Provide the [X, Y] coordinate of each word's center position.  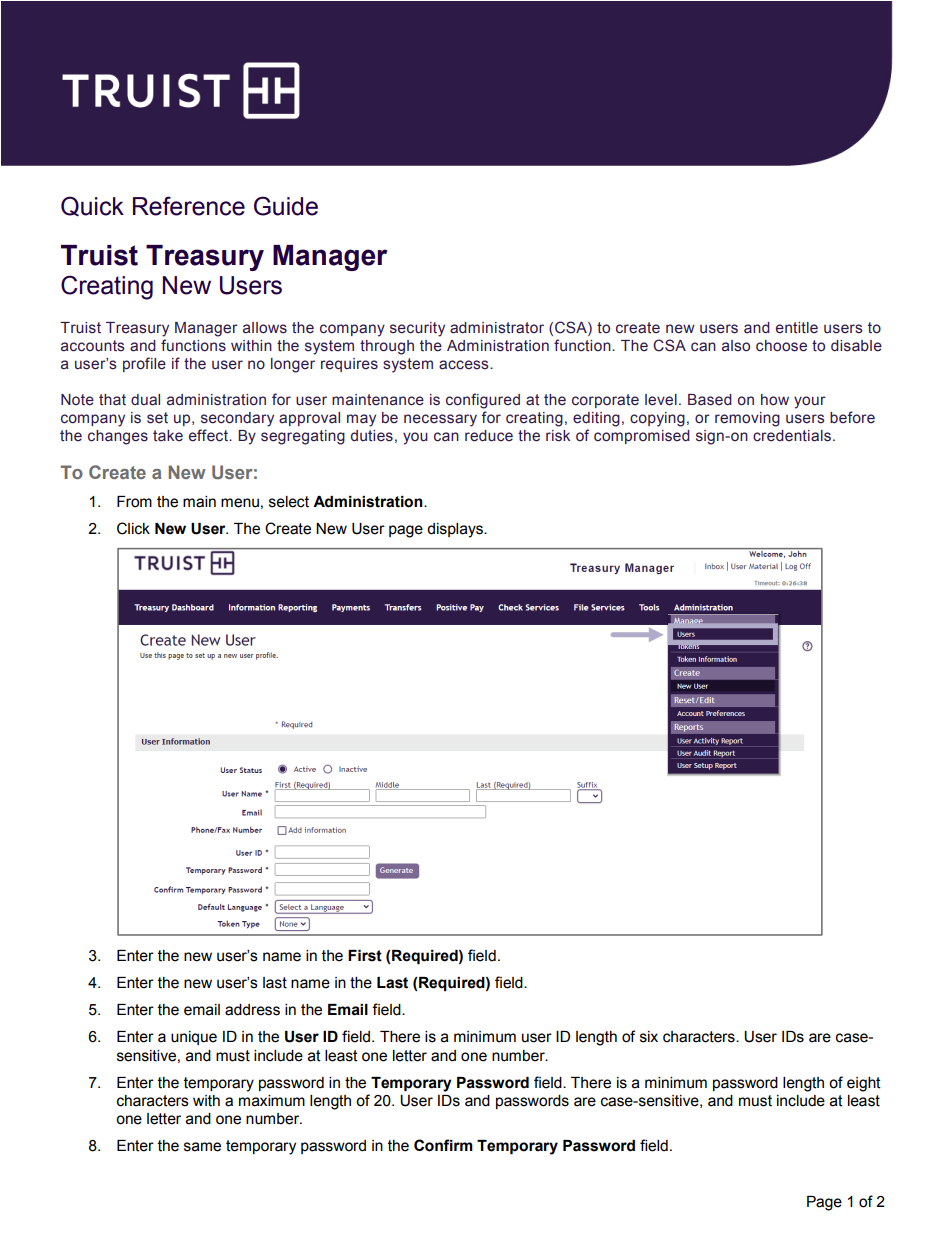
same [202, 1147]
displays [456, 530]
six [649, 1037]
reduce [489, 436]
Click [133, 528]
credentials [792, 436]
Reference [189, 206]
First [365, 956]
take [168, 436]
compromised [642, 437]
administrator [497, 328]
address [252, 1010]
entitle [797, 328]
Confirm [443, 1145]
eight [864, 1084]
